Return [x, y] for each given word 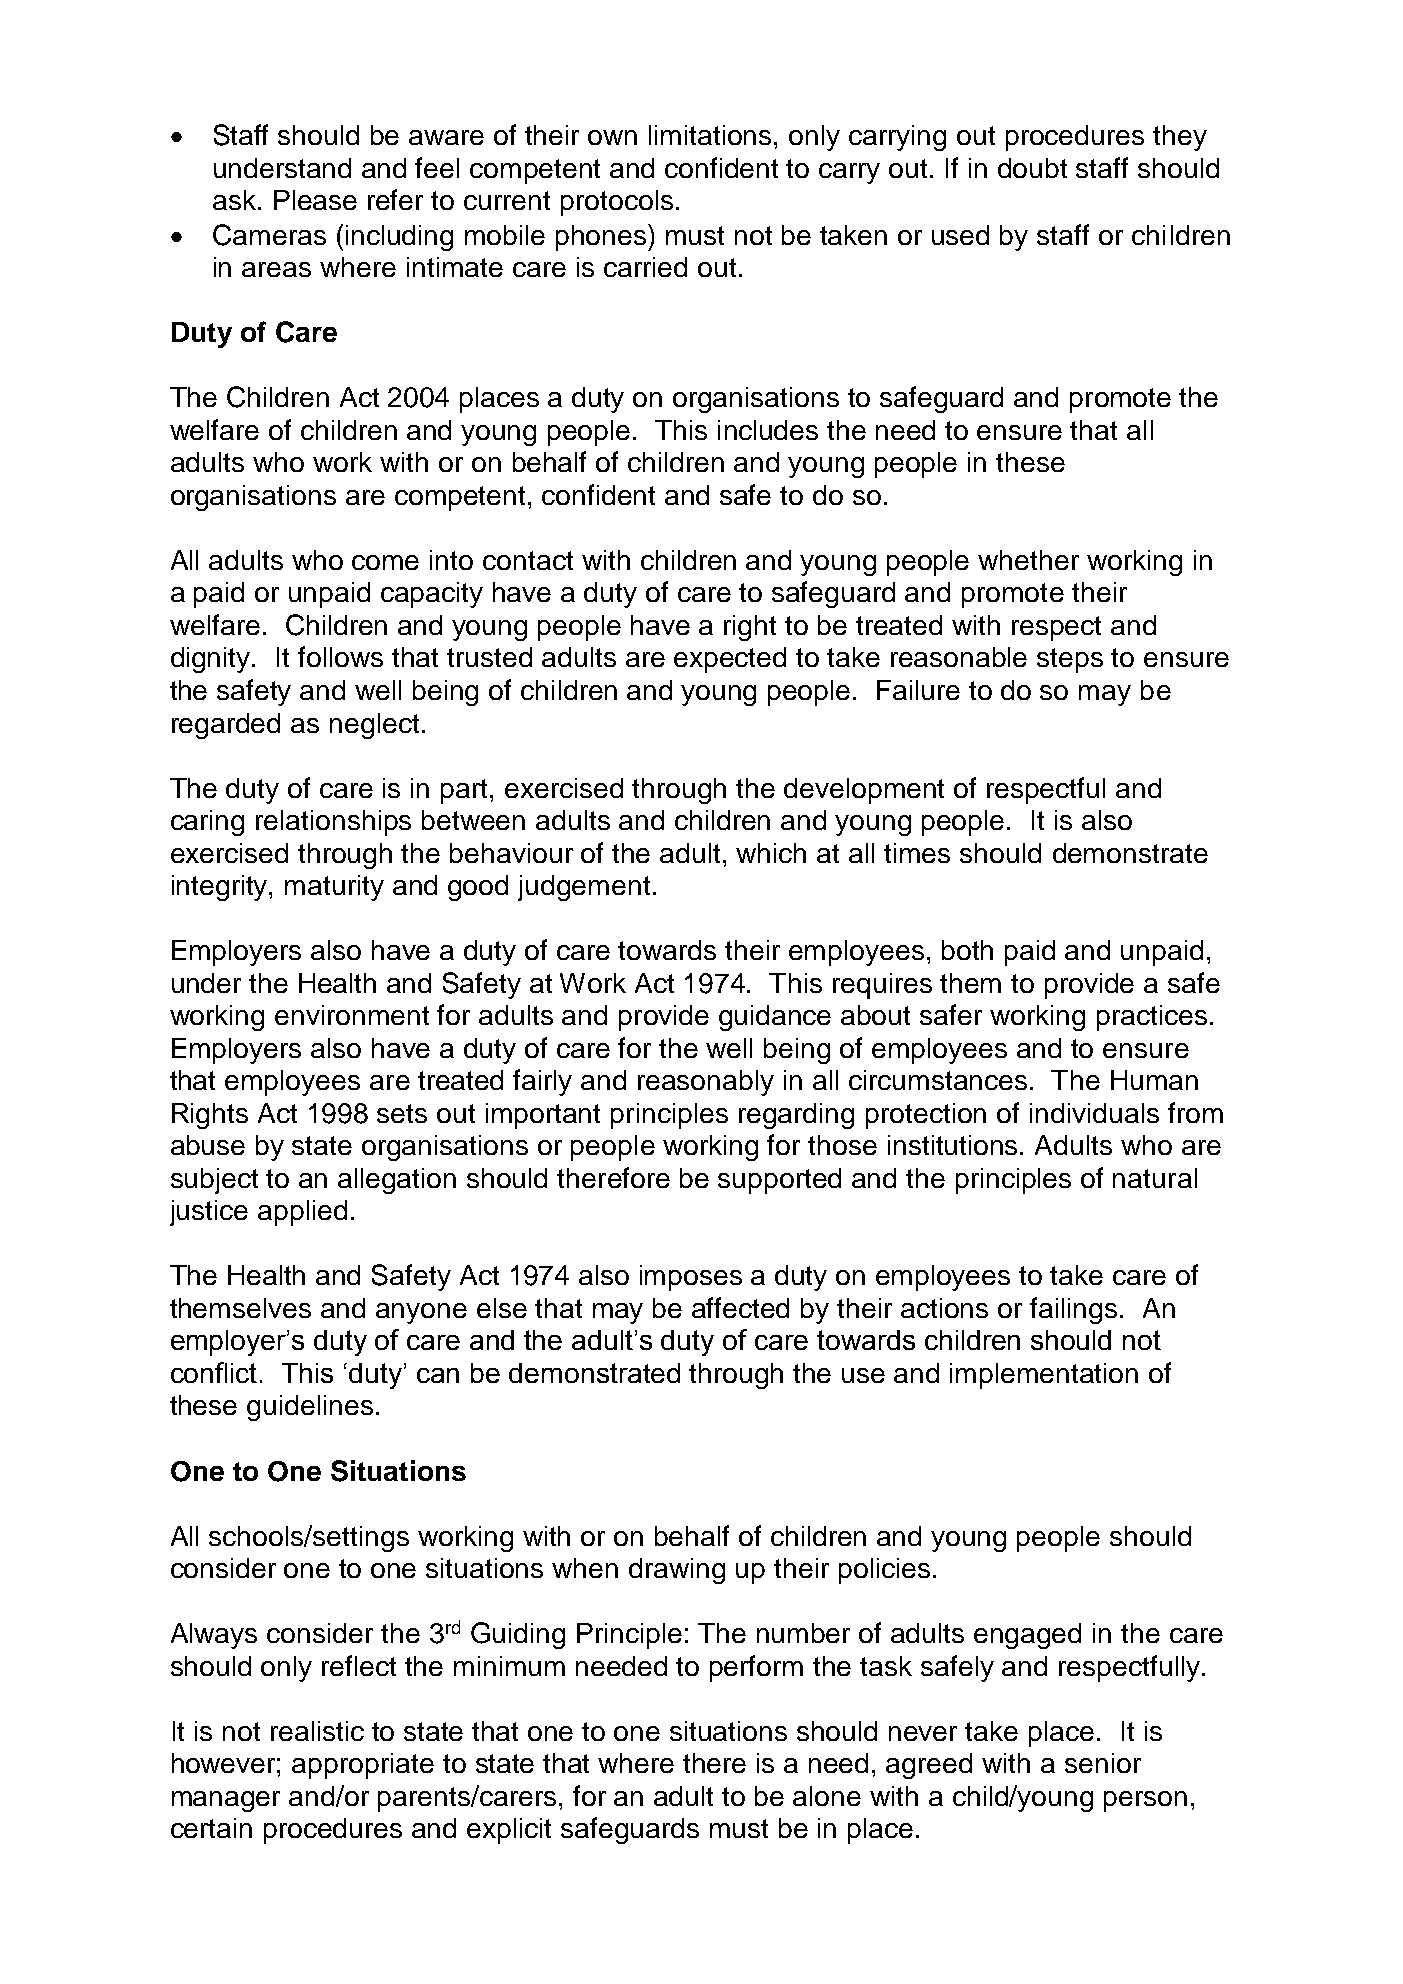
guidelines [310, 1408]
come [385, 562]
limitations [712, 135]
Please [315, 200]
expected [730, 660]
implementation [1044, 1376]
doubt [1032, 168]
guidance [775, 1018]
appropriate [363, 1766]
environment [352, 1015]
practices [1152, 1018]
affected [740, 1307]
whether [1028, 560]
